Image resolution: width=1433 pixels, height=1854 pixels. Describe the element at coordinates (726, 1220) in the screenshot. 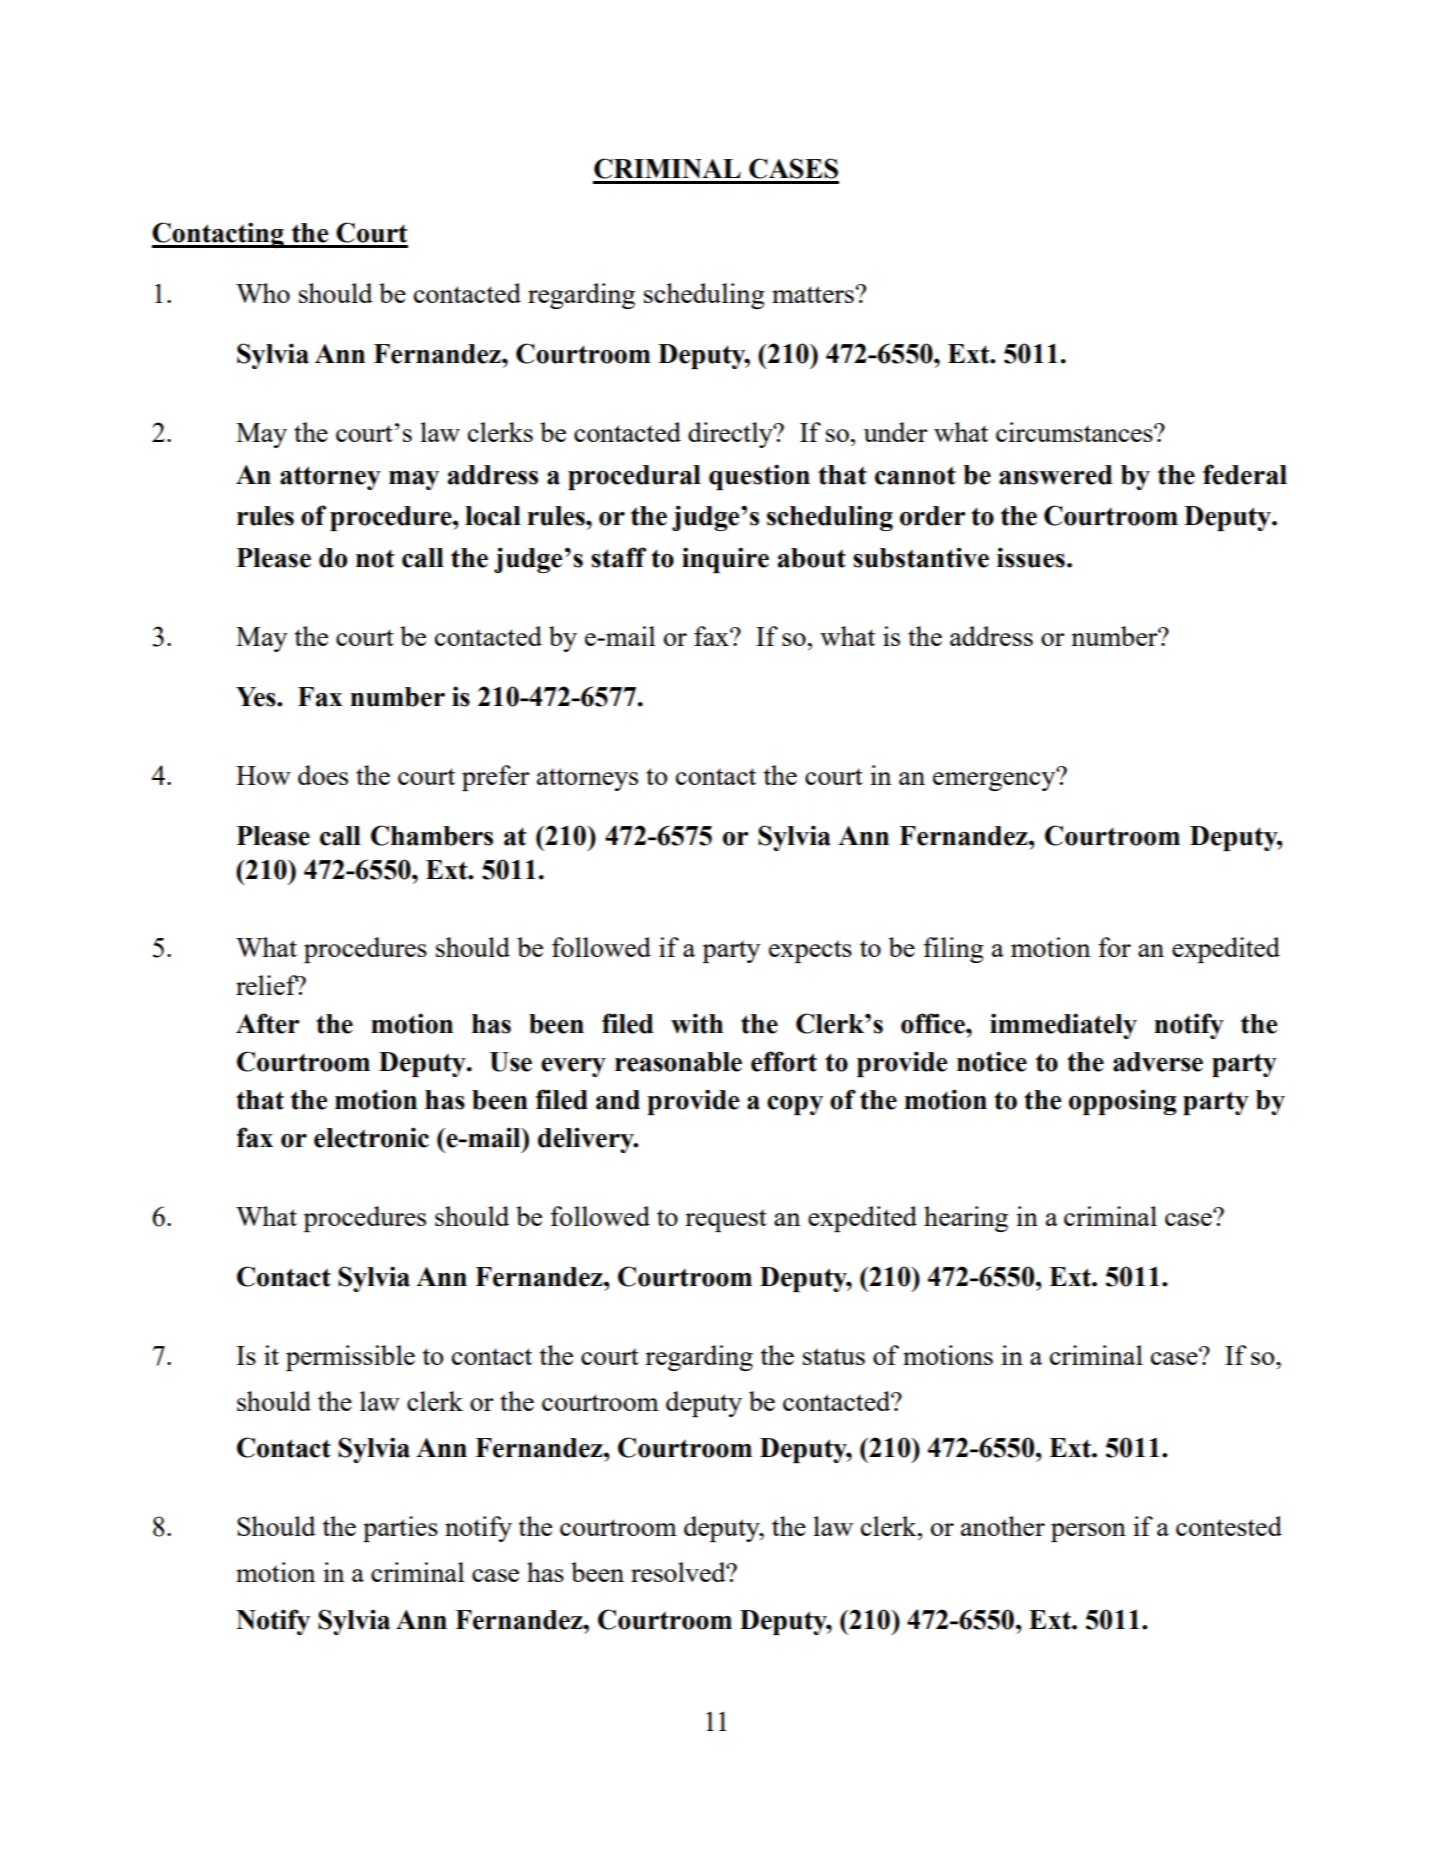

I see `request` at that location.
